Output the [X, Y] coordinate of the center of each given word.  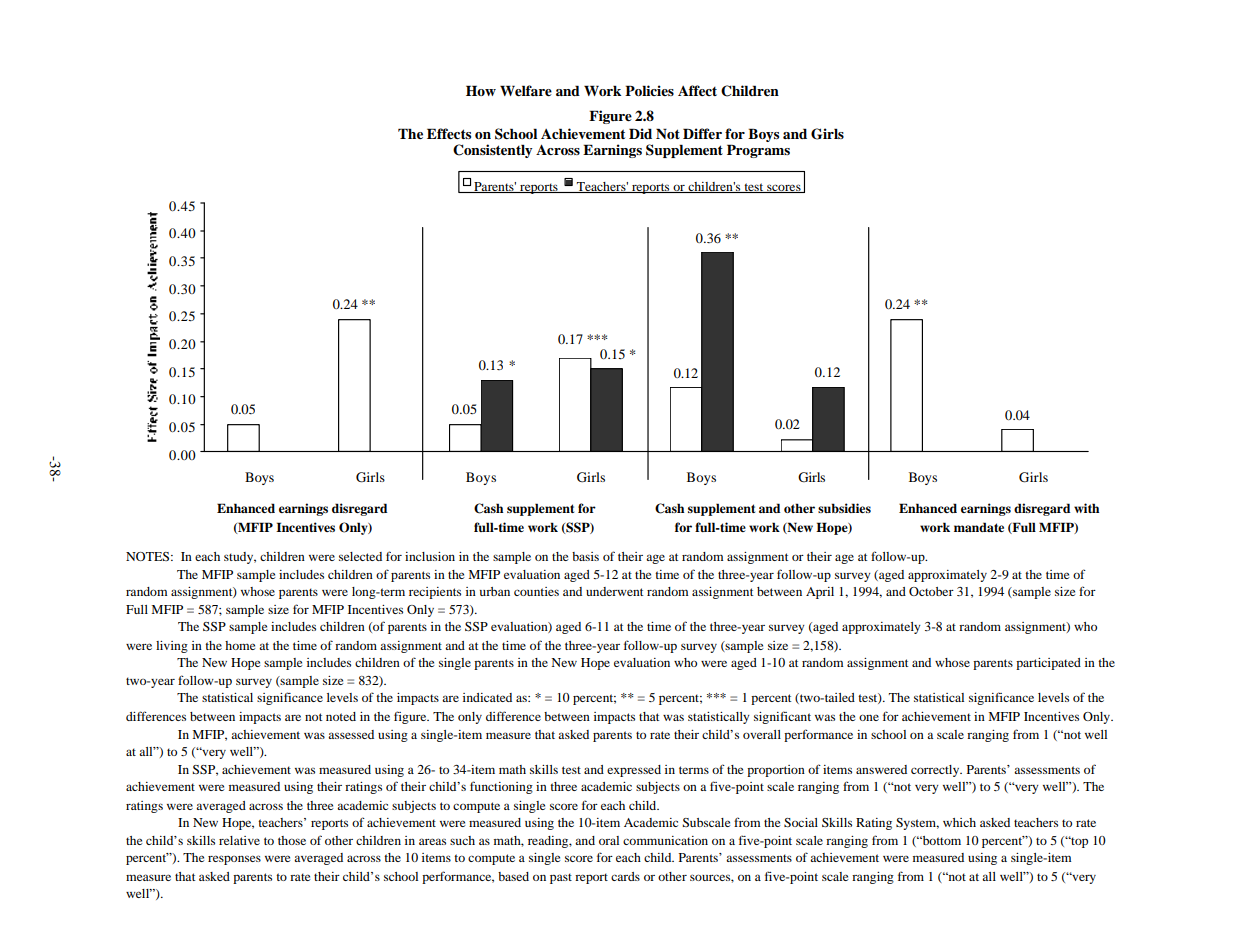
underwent [615, 591]
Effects [449, 133]
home [240, 645]
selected [360, 556]
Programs [758, 151]
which [959, 822]
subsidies [844, 508]
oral [609, 840]
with [1086, 508]
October [931, 591]
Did [640, 133]
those [292, 840]
